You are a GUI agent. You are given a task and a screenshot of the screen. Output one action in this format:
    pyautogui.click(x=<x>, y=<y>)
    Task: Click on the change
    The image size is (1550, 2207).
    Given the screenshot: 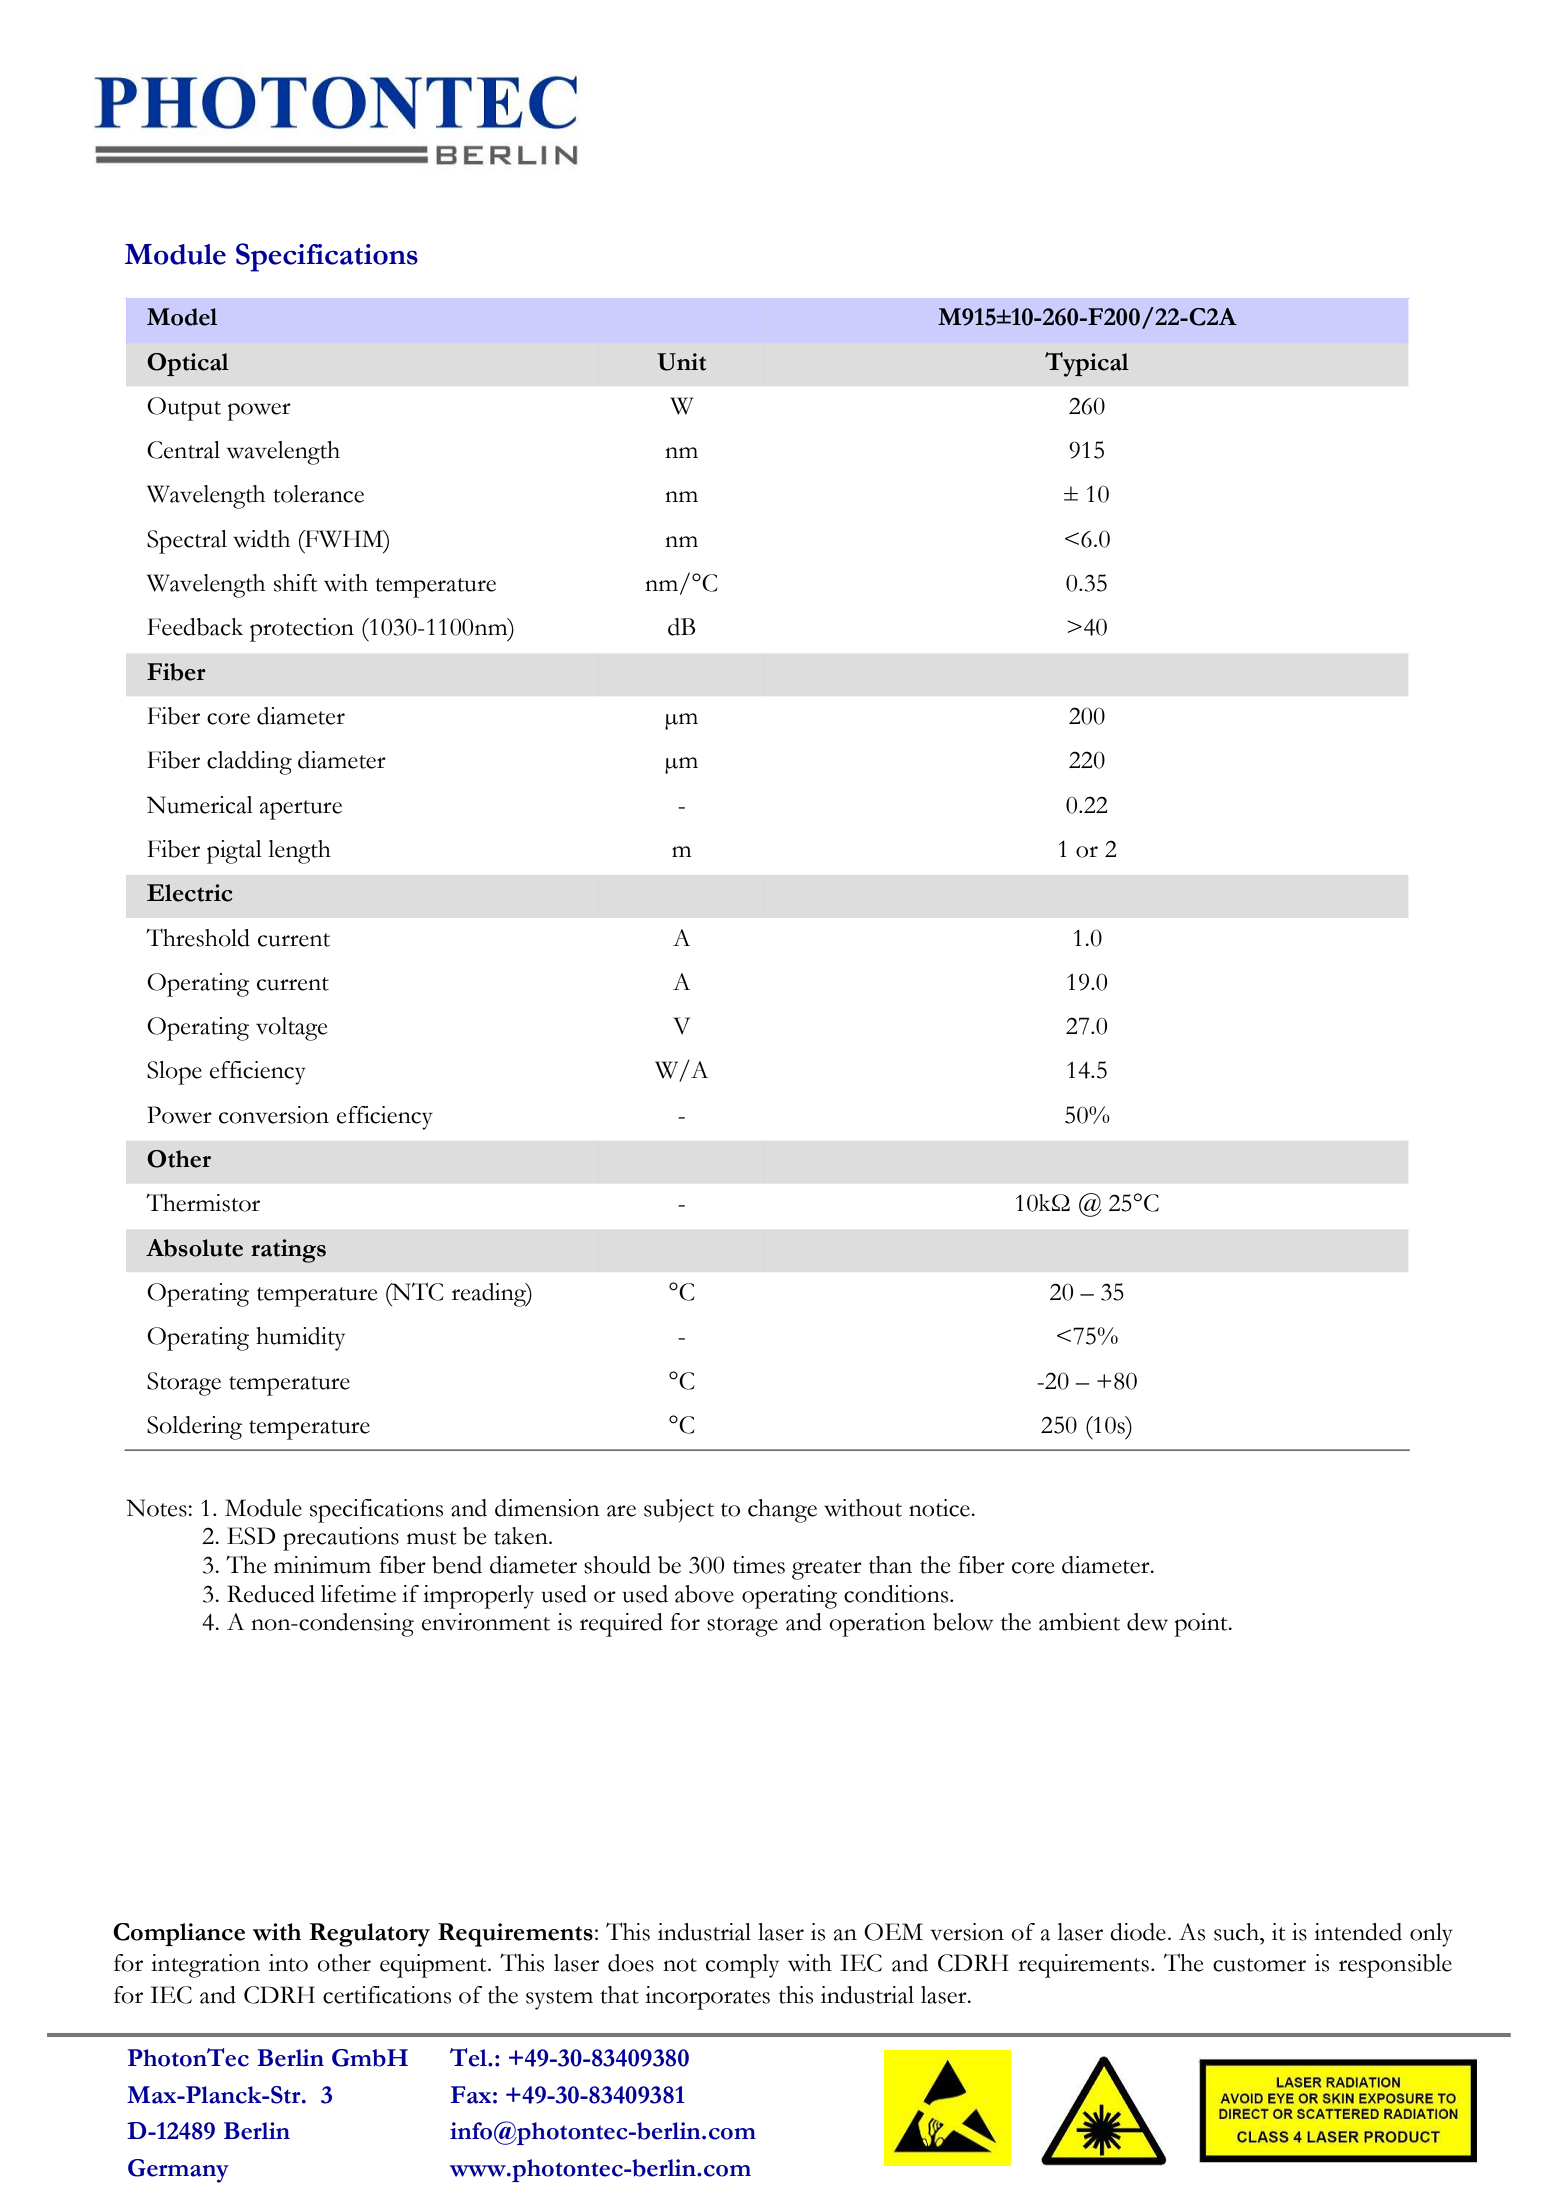 What is the action you would take?
    pyautogui.click(x=782, y=1511)
